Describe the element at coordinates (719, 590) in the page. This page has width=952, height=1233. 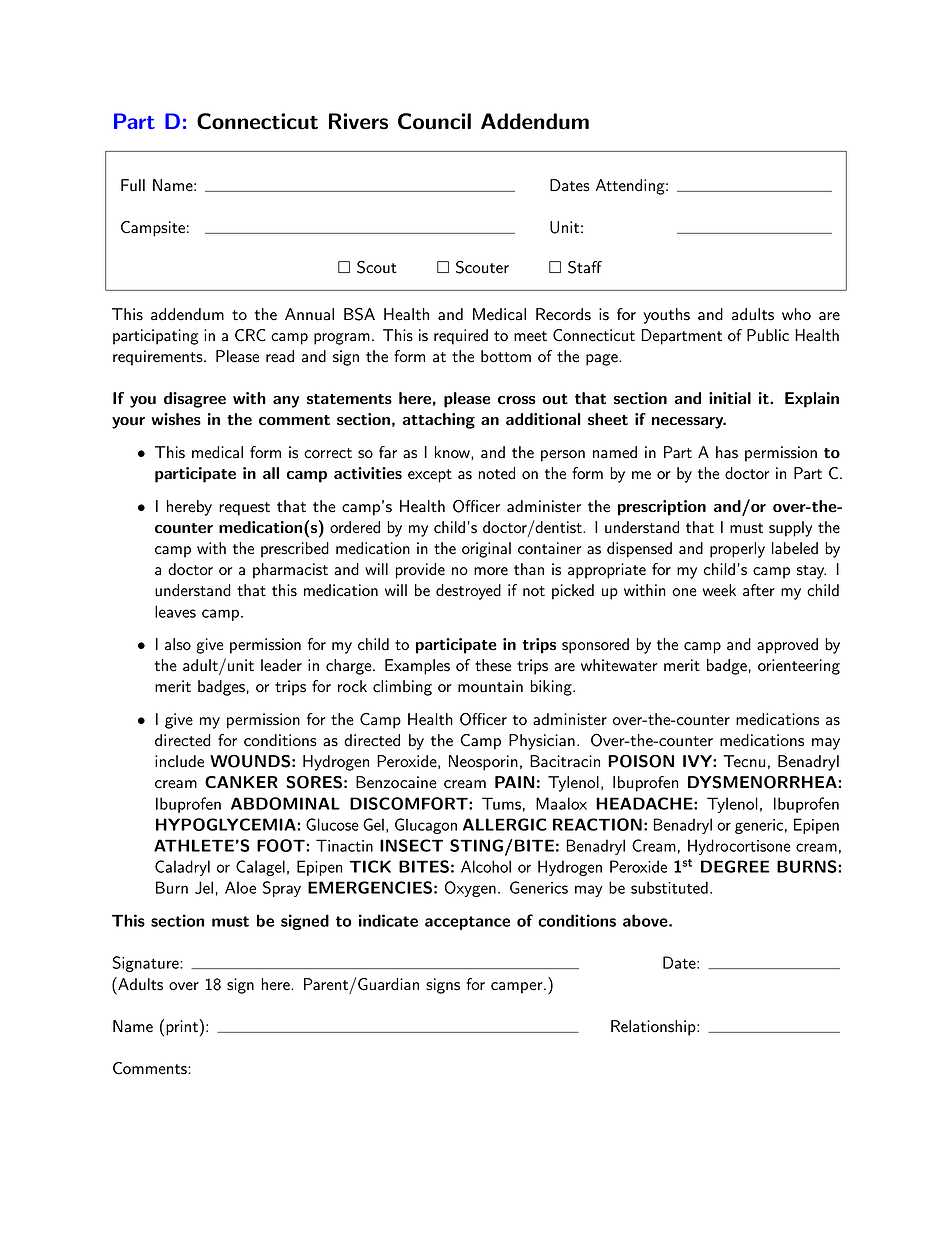
I see `week` at that location.
